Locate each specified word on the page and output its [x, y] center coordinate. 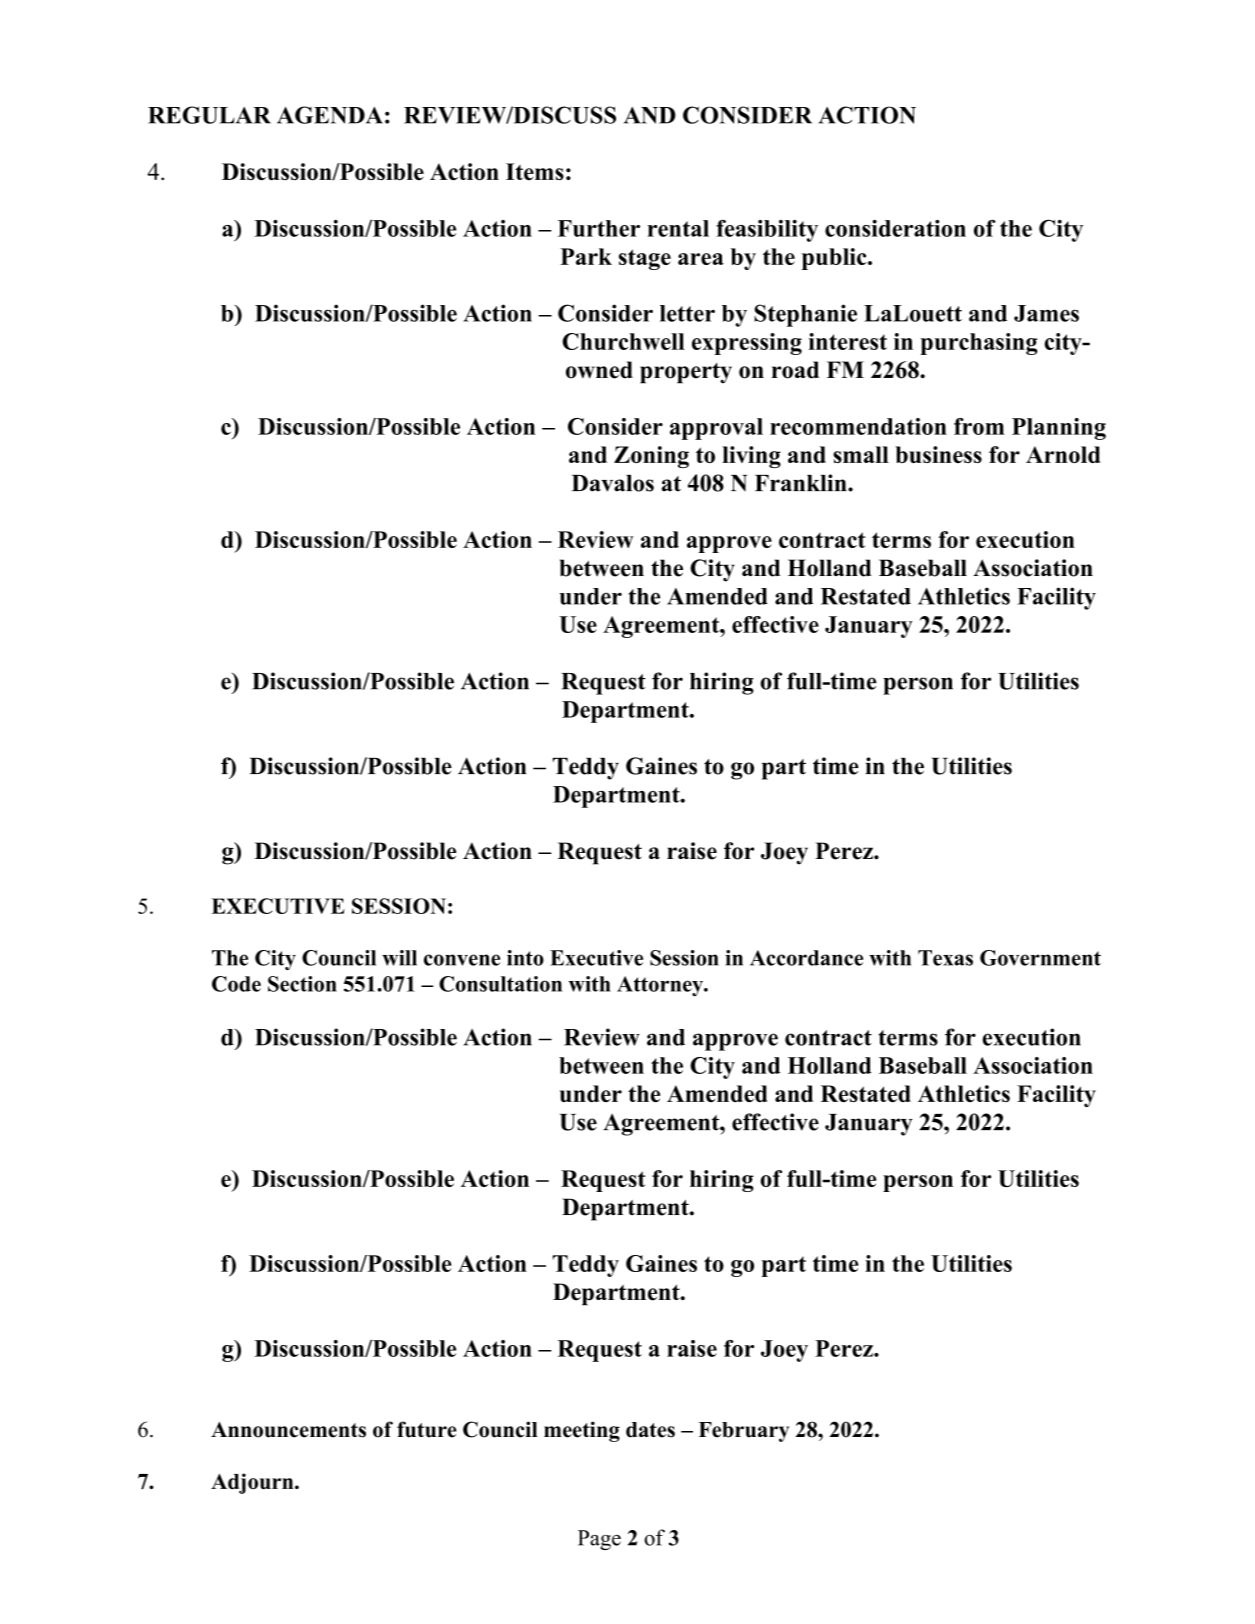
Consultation [500, 984]
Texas [945, 958]
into [525, 958]
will [399, 958]
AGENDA [330, 115]
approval [716, 429]
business [938, 454]
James [1046, 313]
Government [1040, 958]
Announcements [288, 1430]
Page [599, 1540]
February [744, 1432]
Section [302, 984]
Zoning [651, 457]
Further [599, 228]
